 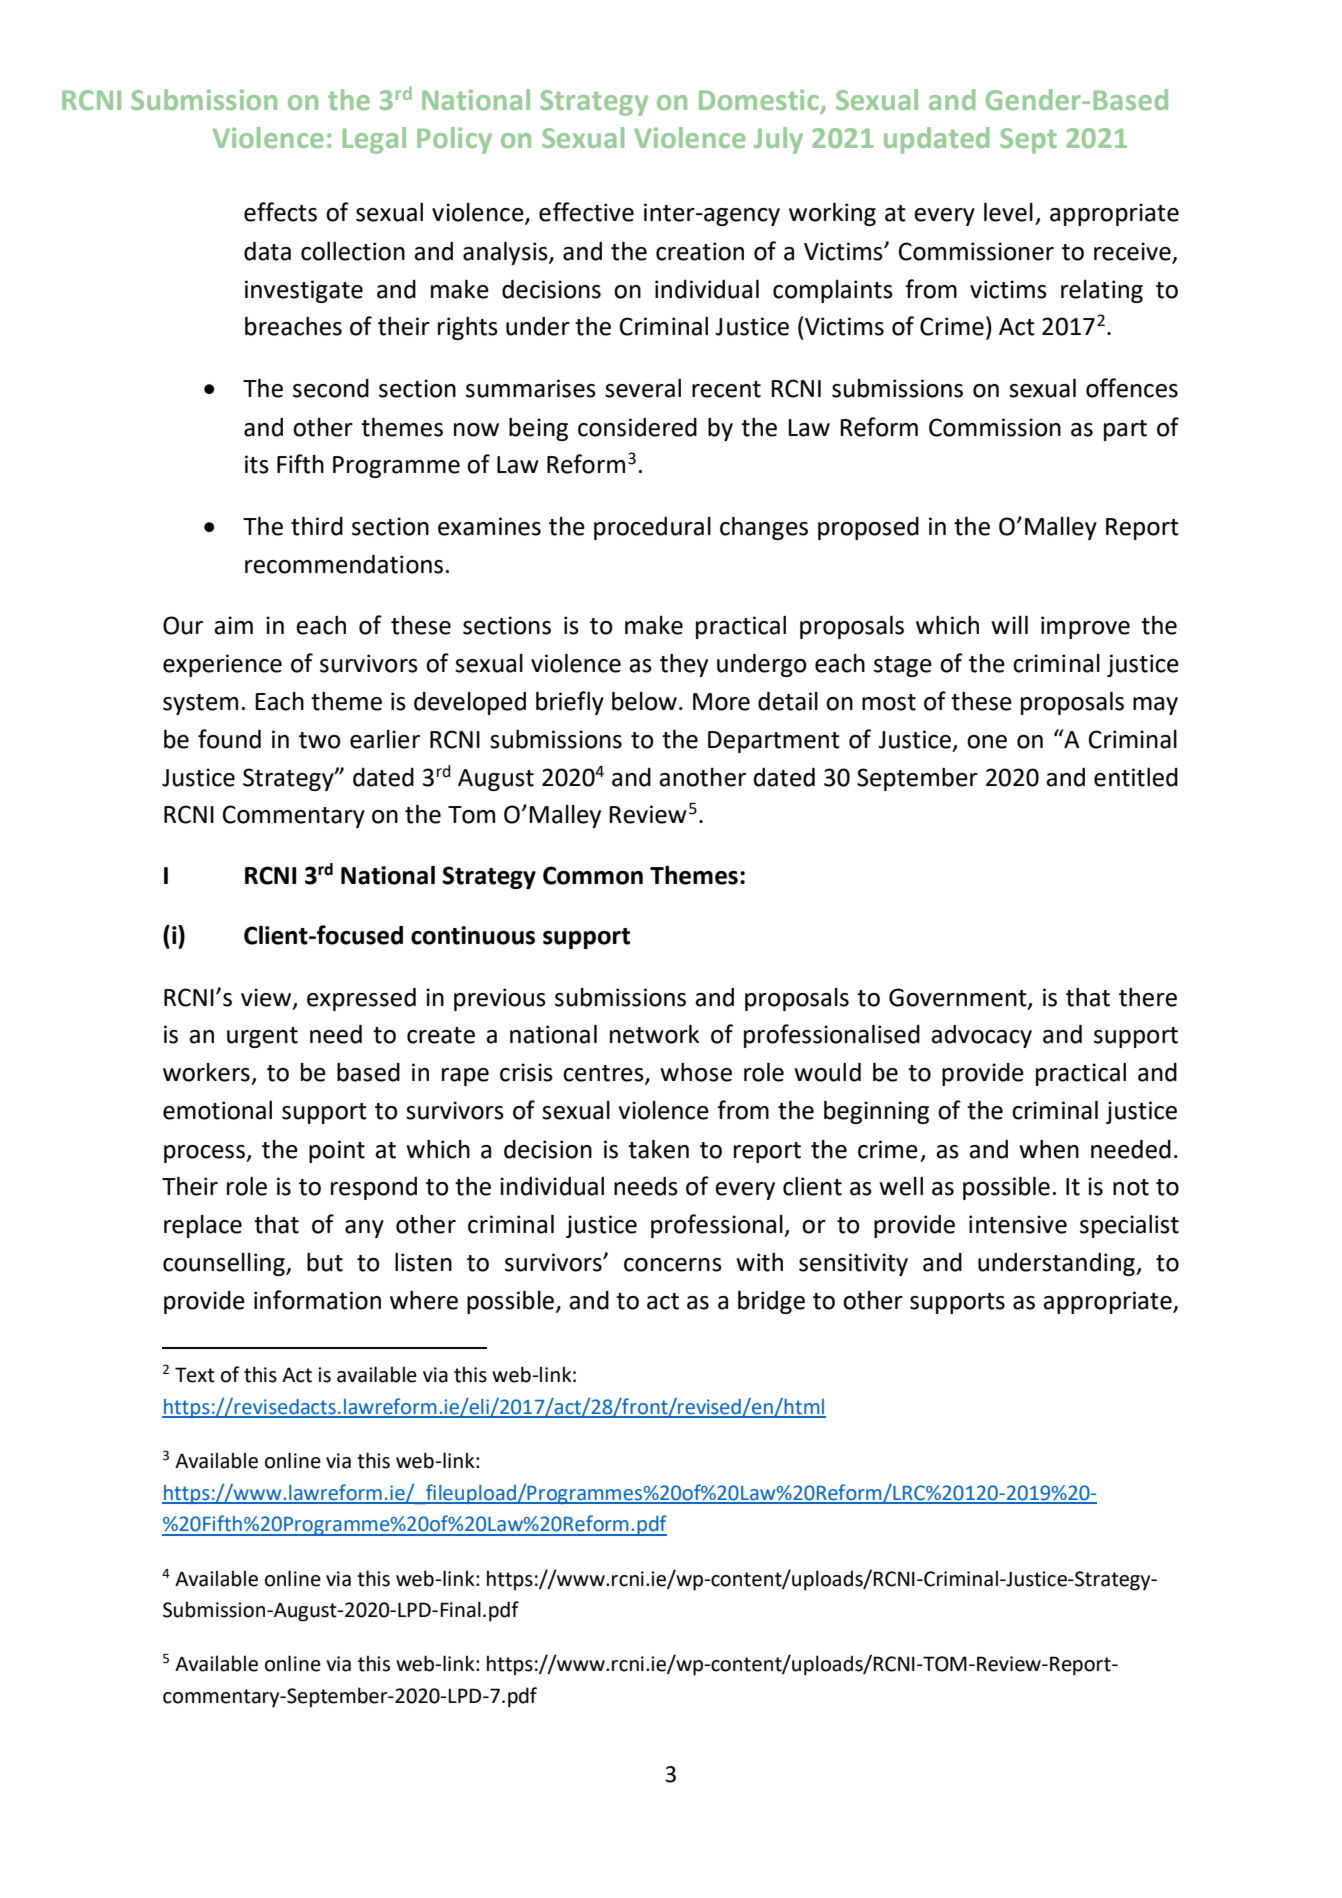 What do you see at coordinates (1136, 777) in the document?
I see `entitled` at bounding box center [1136, 777].
